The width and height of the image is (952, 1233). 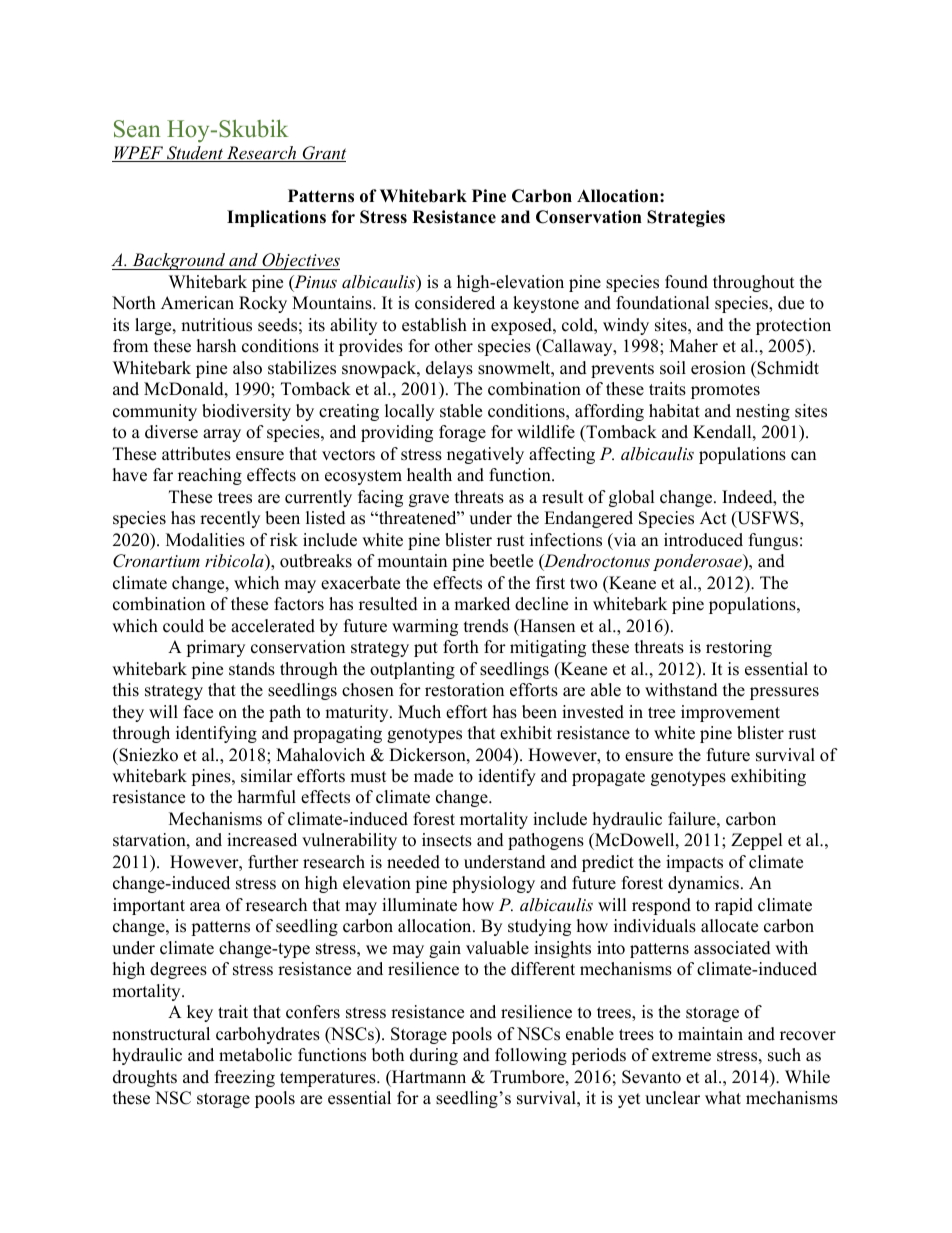 I want to click on Grant, so click(x=323, y=154).
